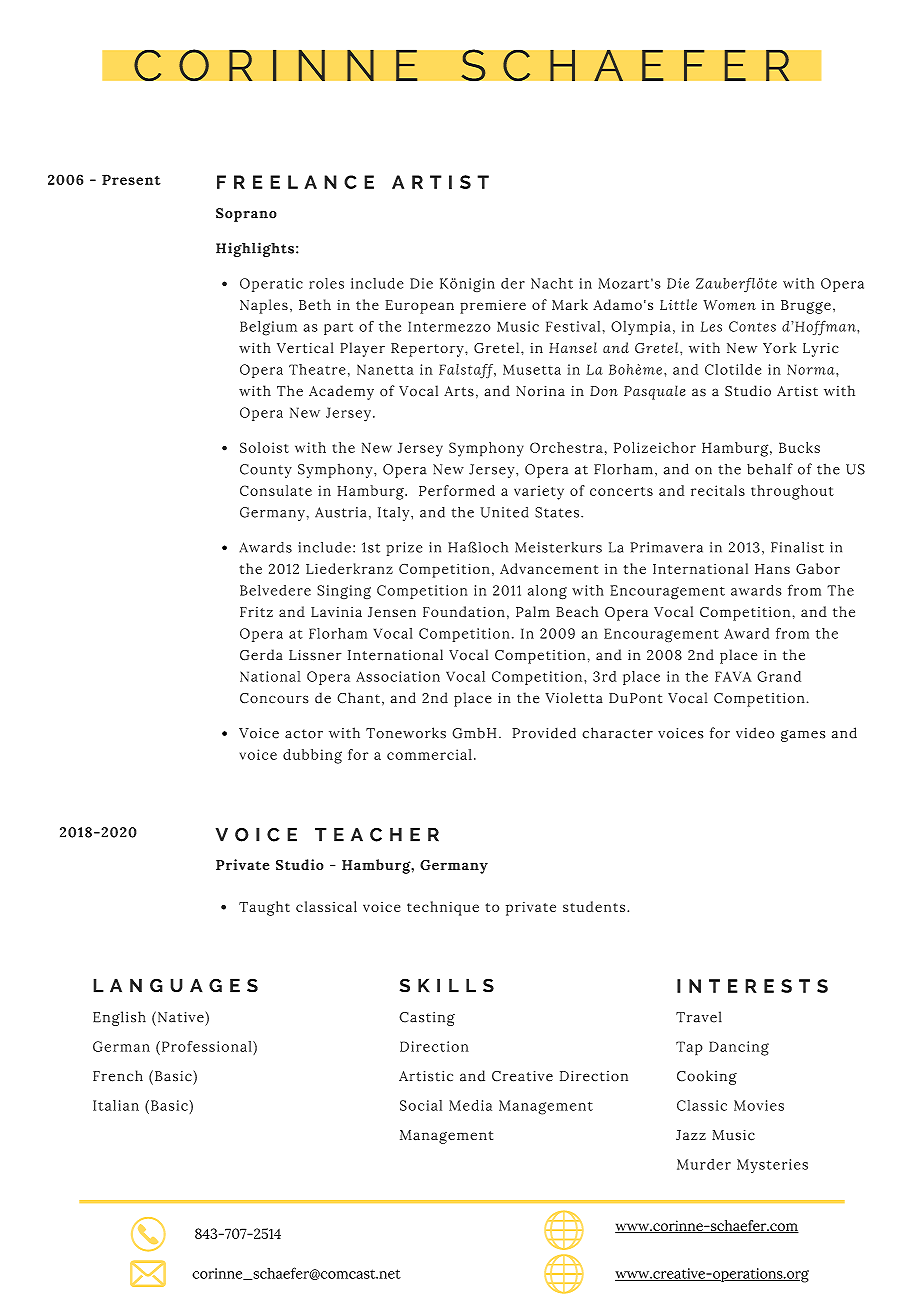 The height and width of the screenshot is (1309, 924). Describe the element at coordinates (470, 1105) in the screenshot. I see `Media` at that location.
